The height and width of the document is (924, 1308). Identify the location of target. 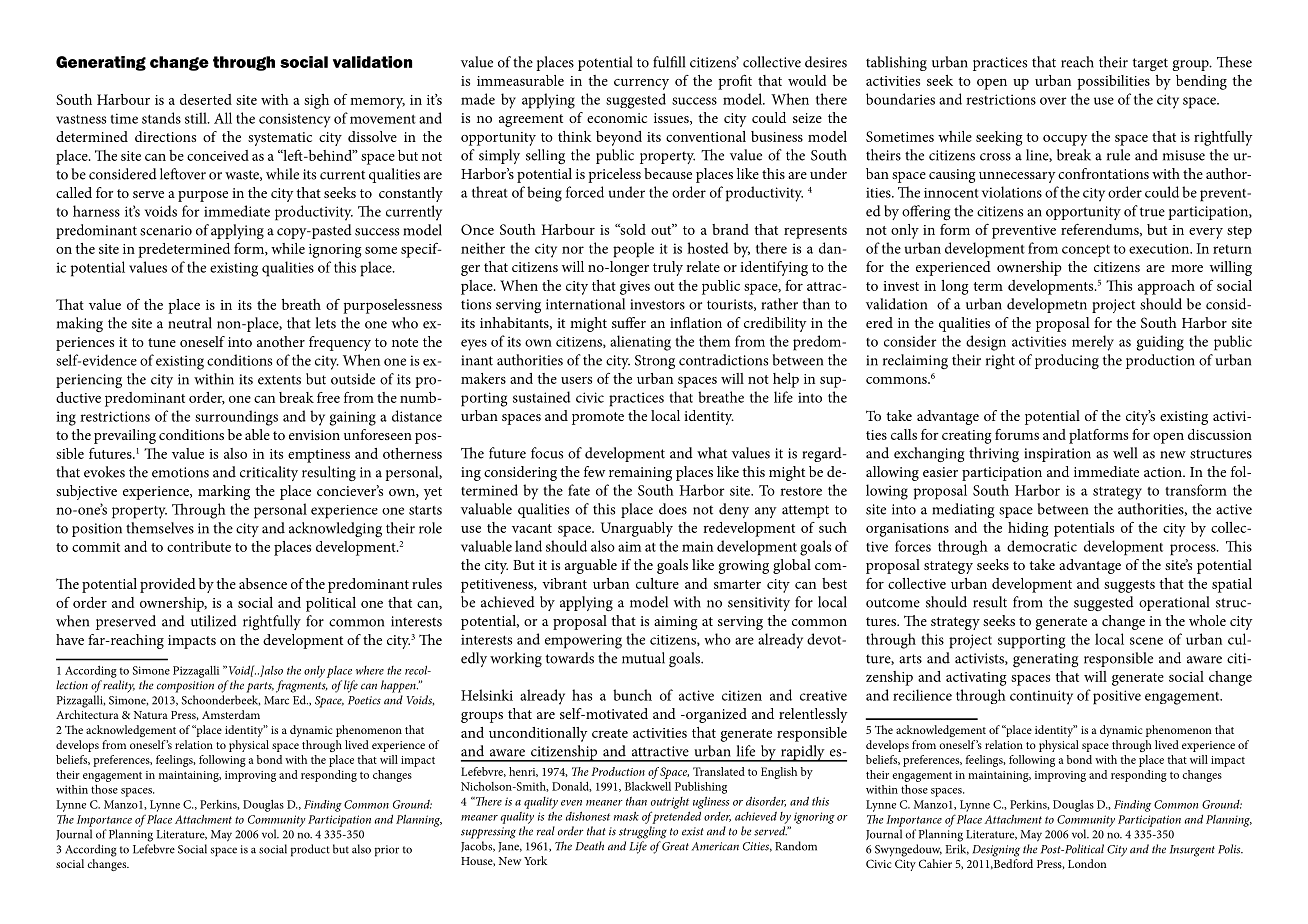
(1150, 65).
